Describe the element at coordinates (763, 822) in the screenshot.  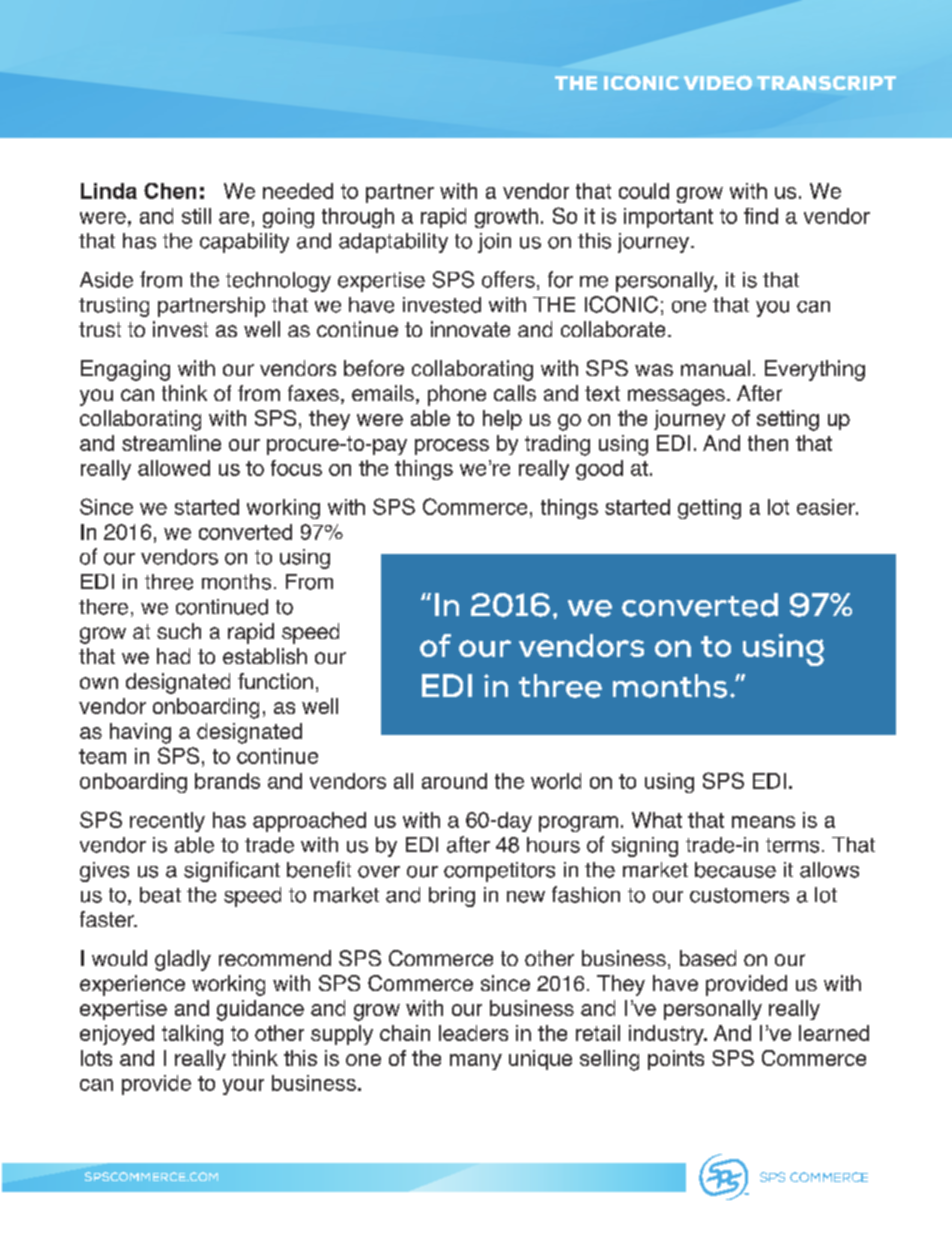
I see `means` at that location.
